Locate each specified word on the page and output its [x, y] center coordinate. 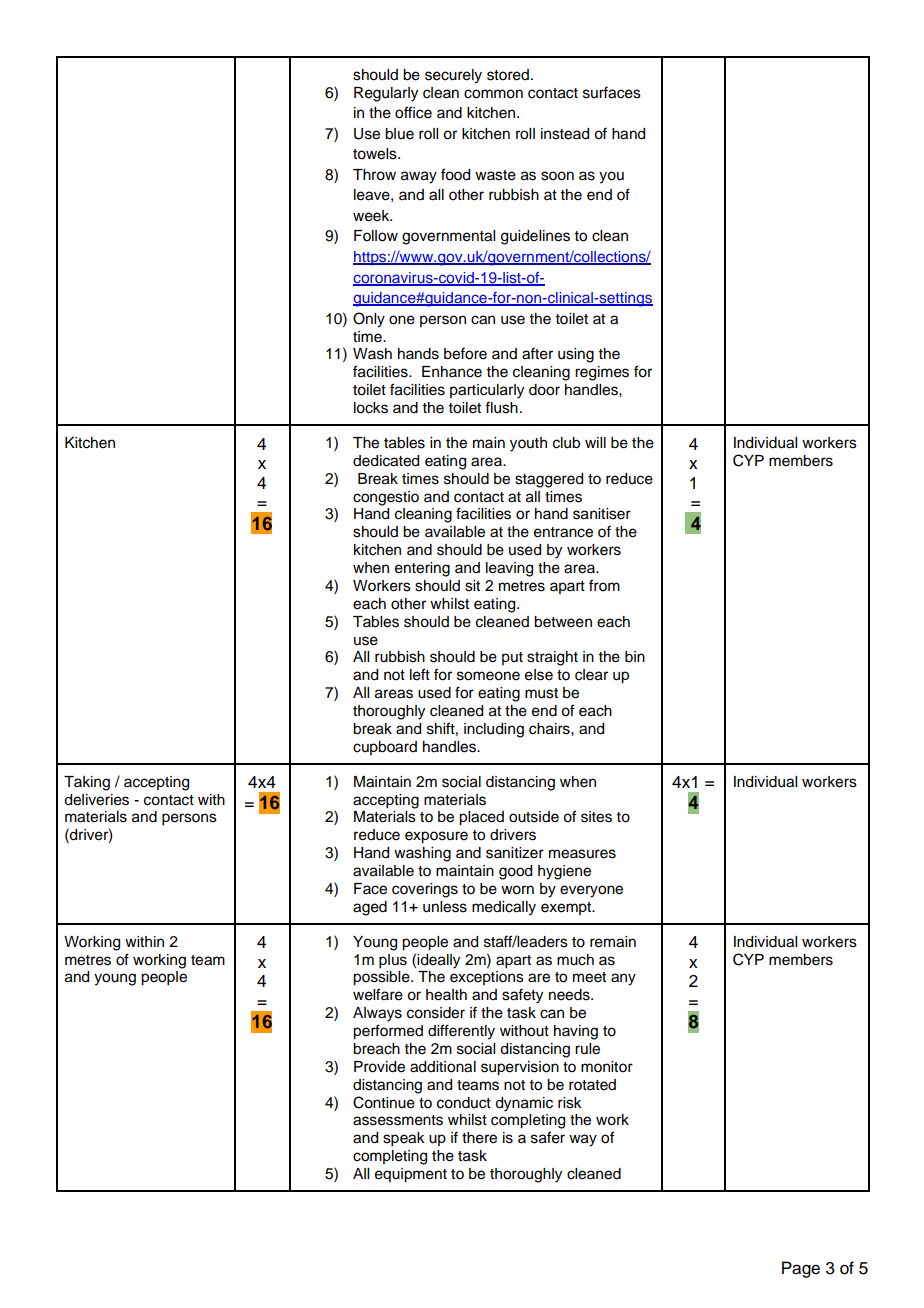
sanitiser [602, 514]
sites [596, 817]
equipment [411, 1175]
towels [376, 154]
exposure [436, 837]
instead [565, 134]
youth [528, 444]
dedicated [386, 461]
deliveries [96, 800]
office [413, 112]
